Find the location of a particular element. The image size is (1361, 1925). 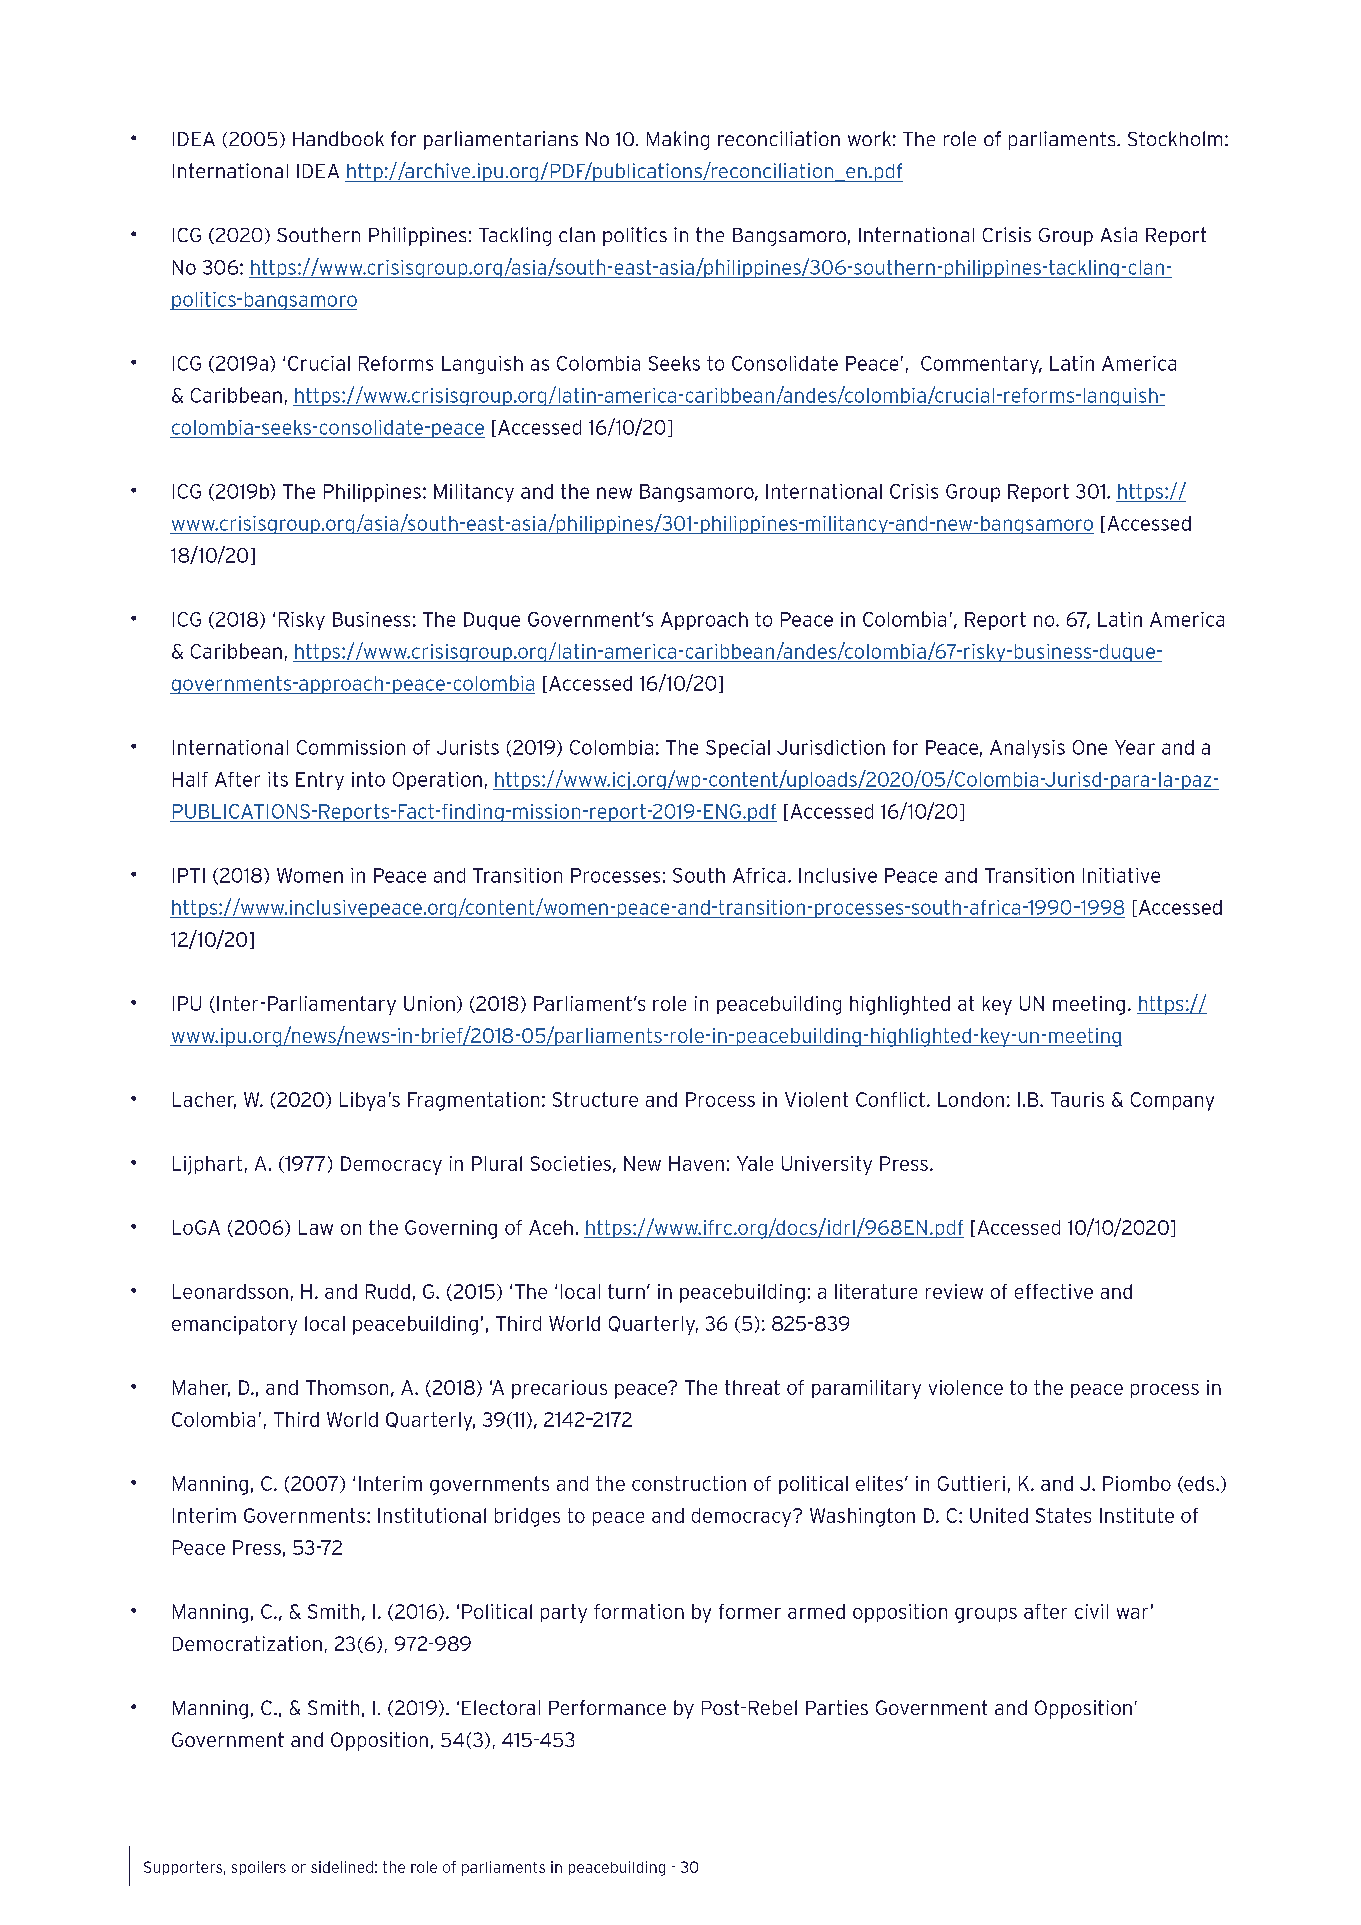

Stockholm is located at coordinates (1175, 138).
